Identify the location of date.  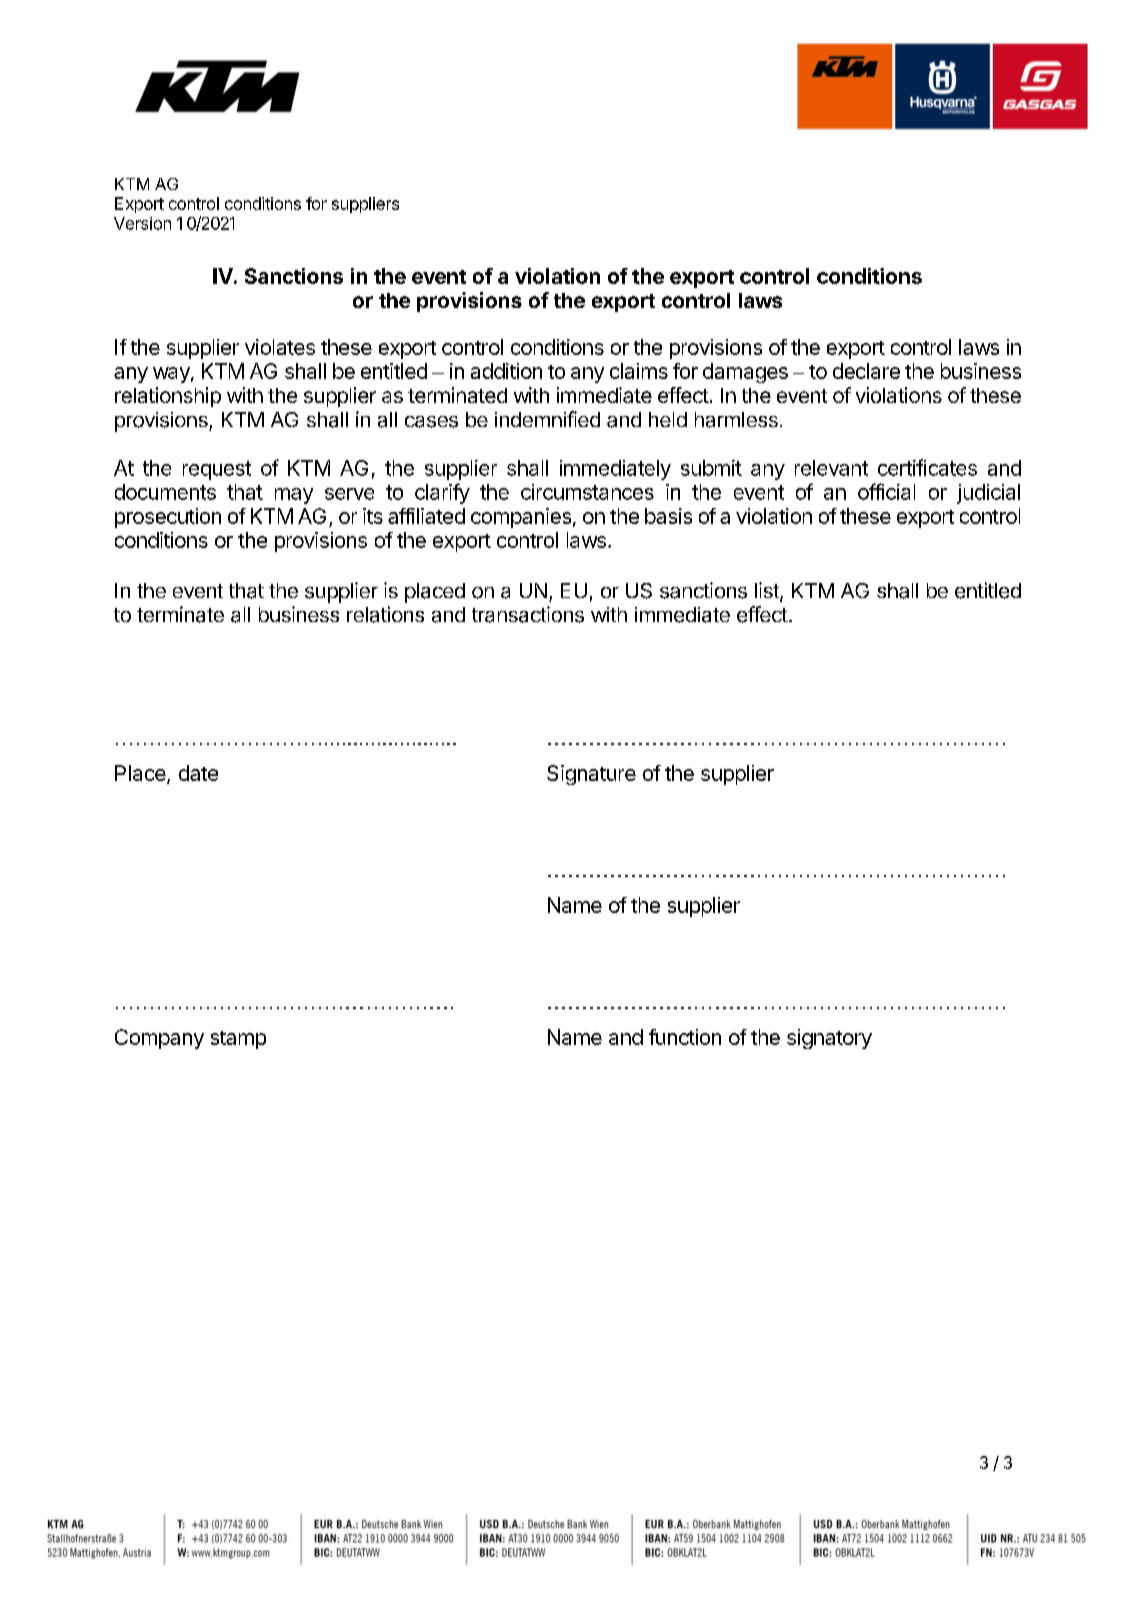
(198, 773).
